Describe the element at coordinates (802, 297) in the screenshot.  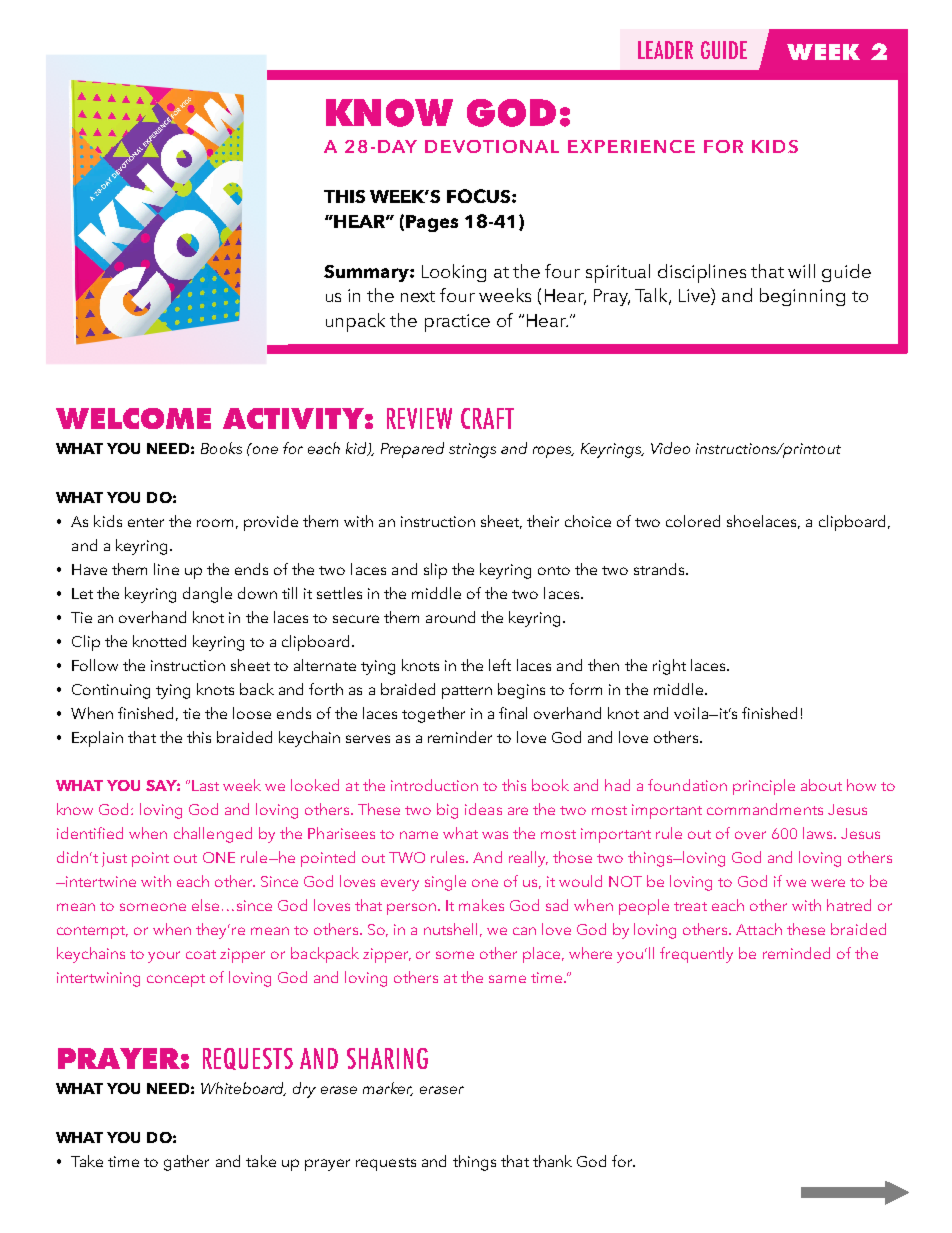
I see `beginning` at that location.
